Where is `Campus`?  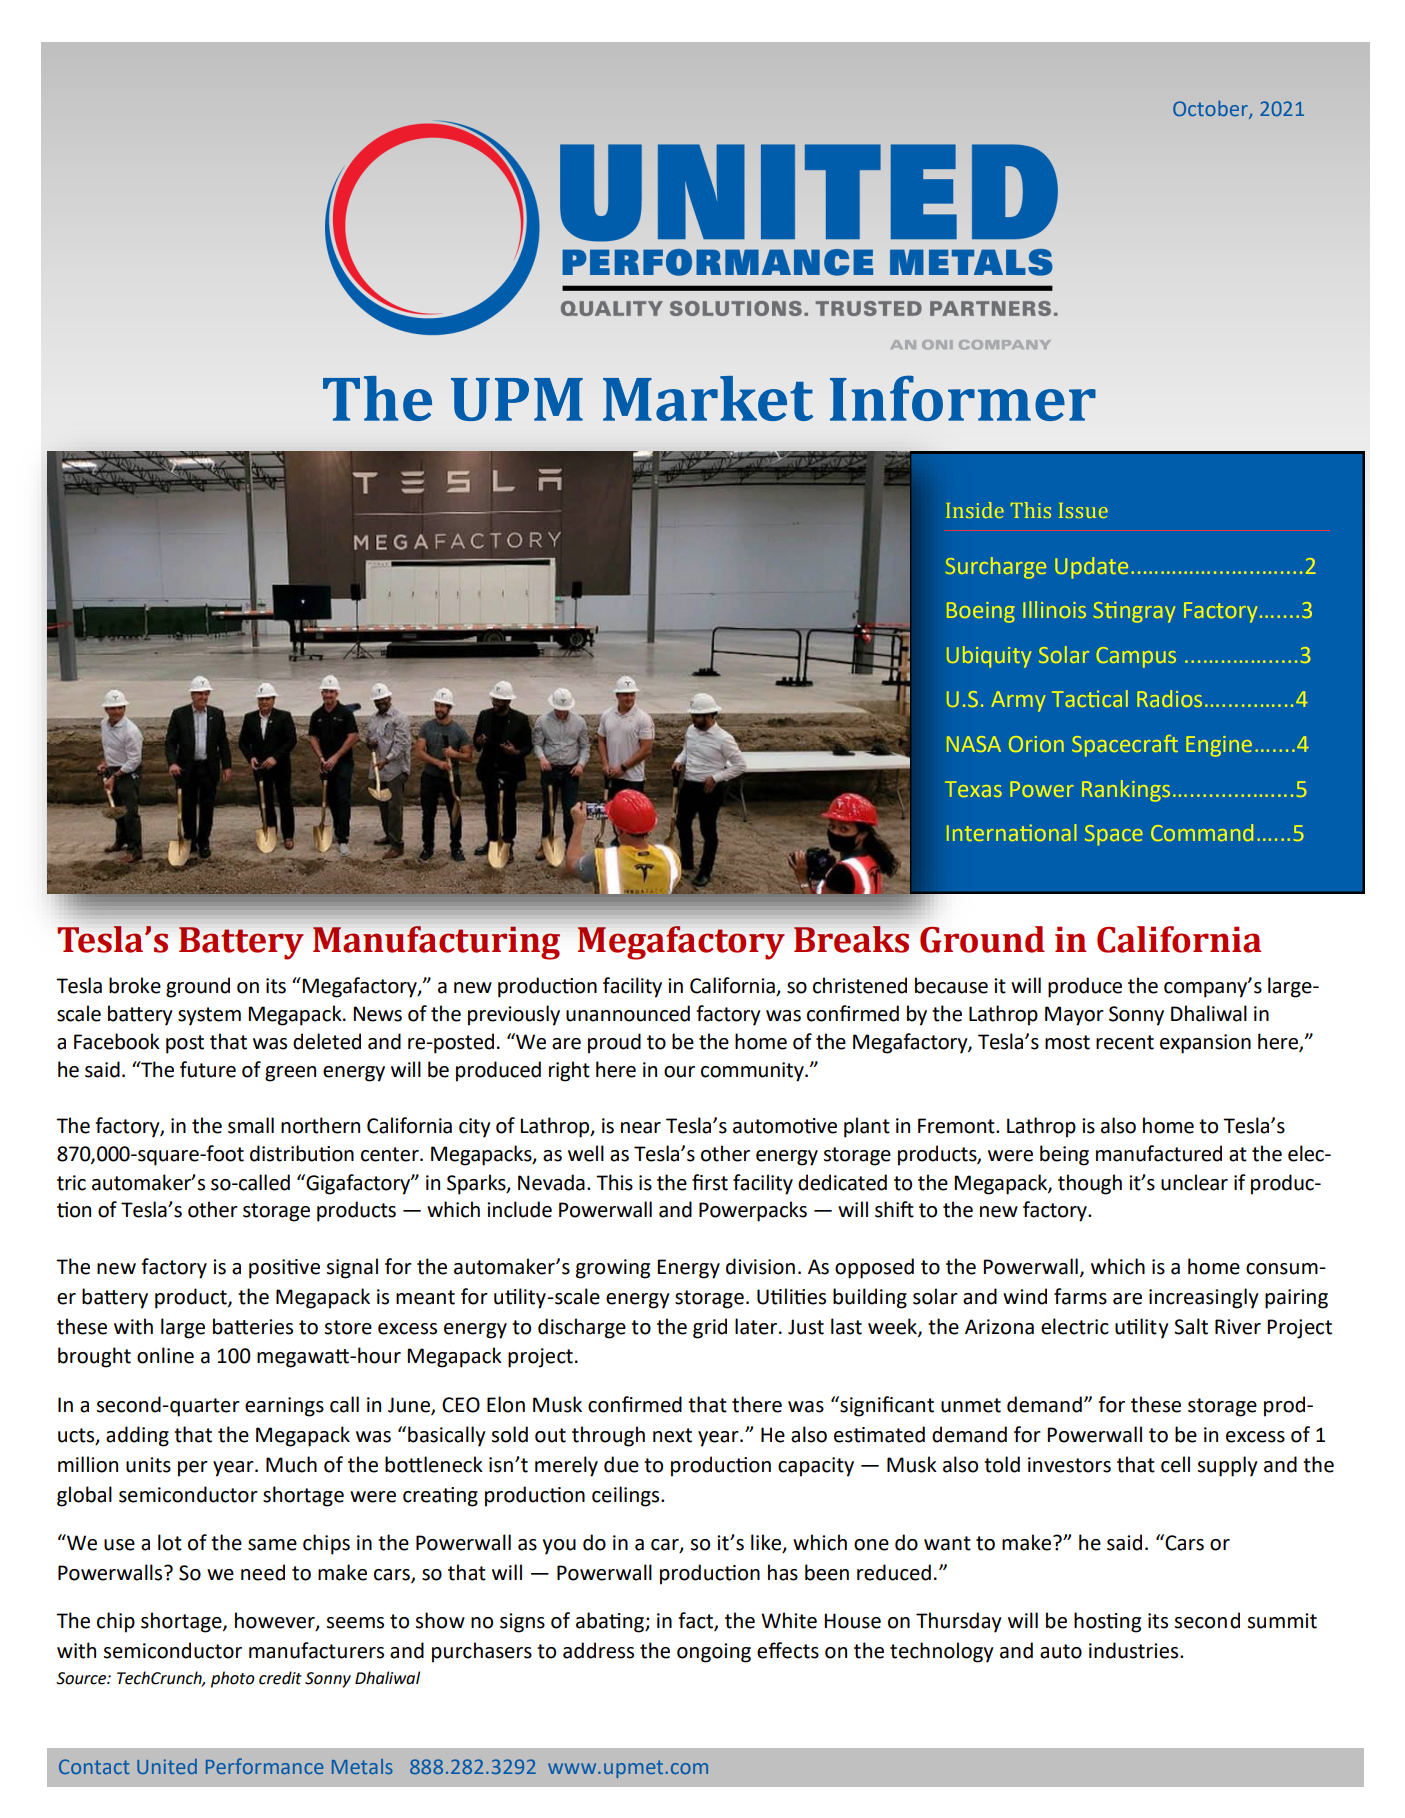
Campus is located at coordinates (1136, 657).
